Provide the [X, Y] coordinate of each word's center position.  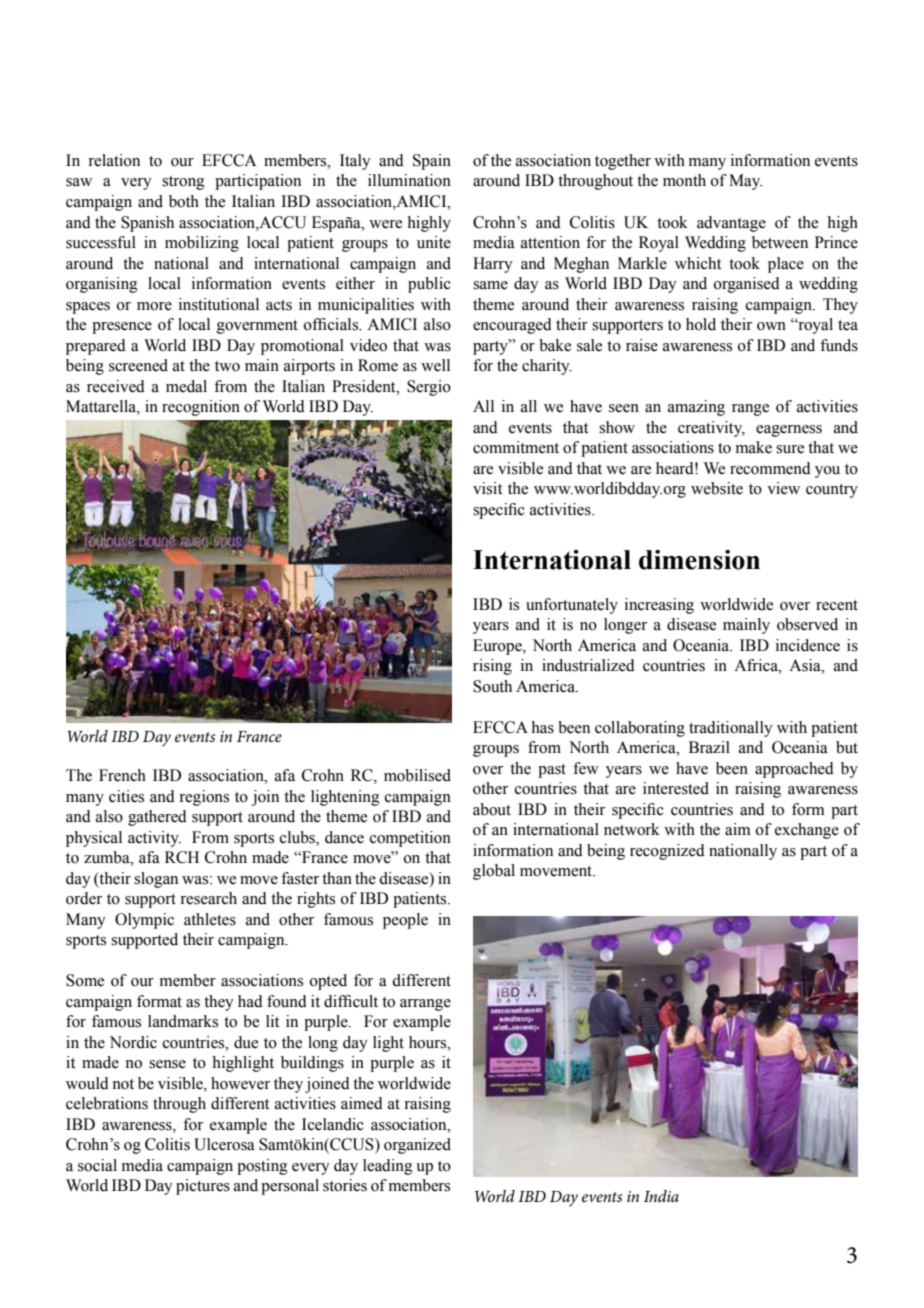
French [122, 775]
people [405, 921]
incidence [808, 645]
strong [183, 183]
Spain [432, 162]
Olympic [144, 921]
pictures [203, 1187]
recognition [201, 408]
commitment [516, 447]
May [745, 182]
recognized [667, 852]
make [754, 447]
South [492, 686]
